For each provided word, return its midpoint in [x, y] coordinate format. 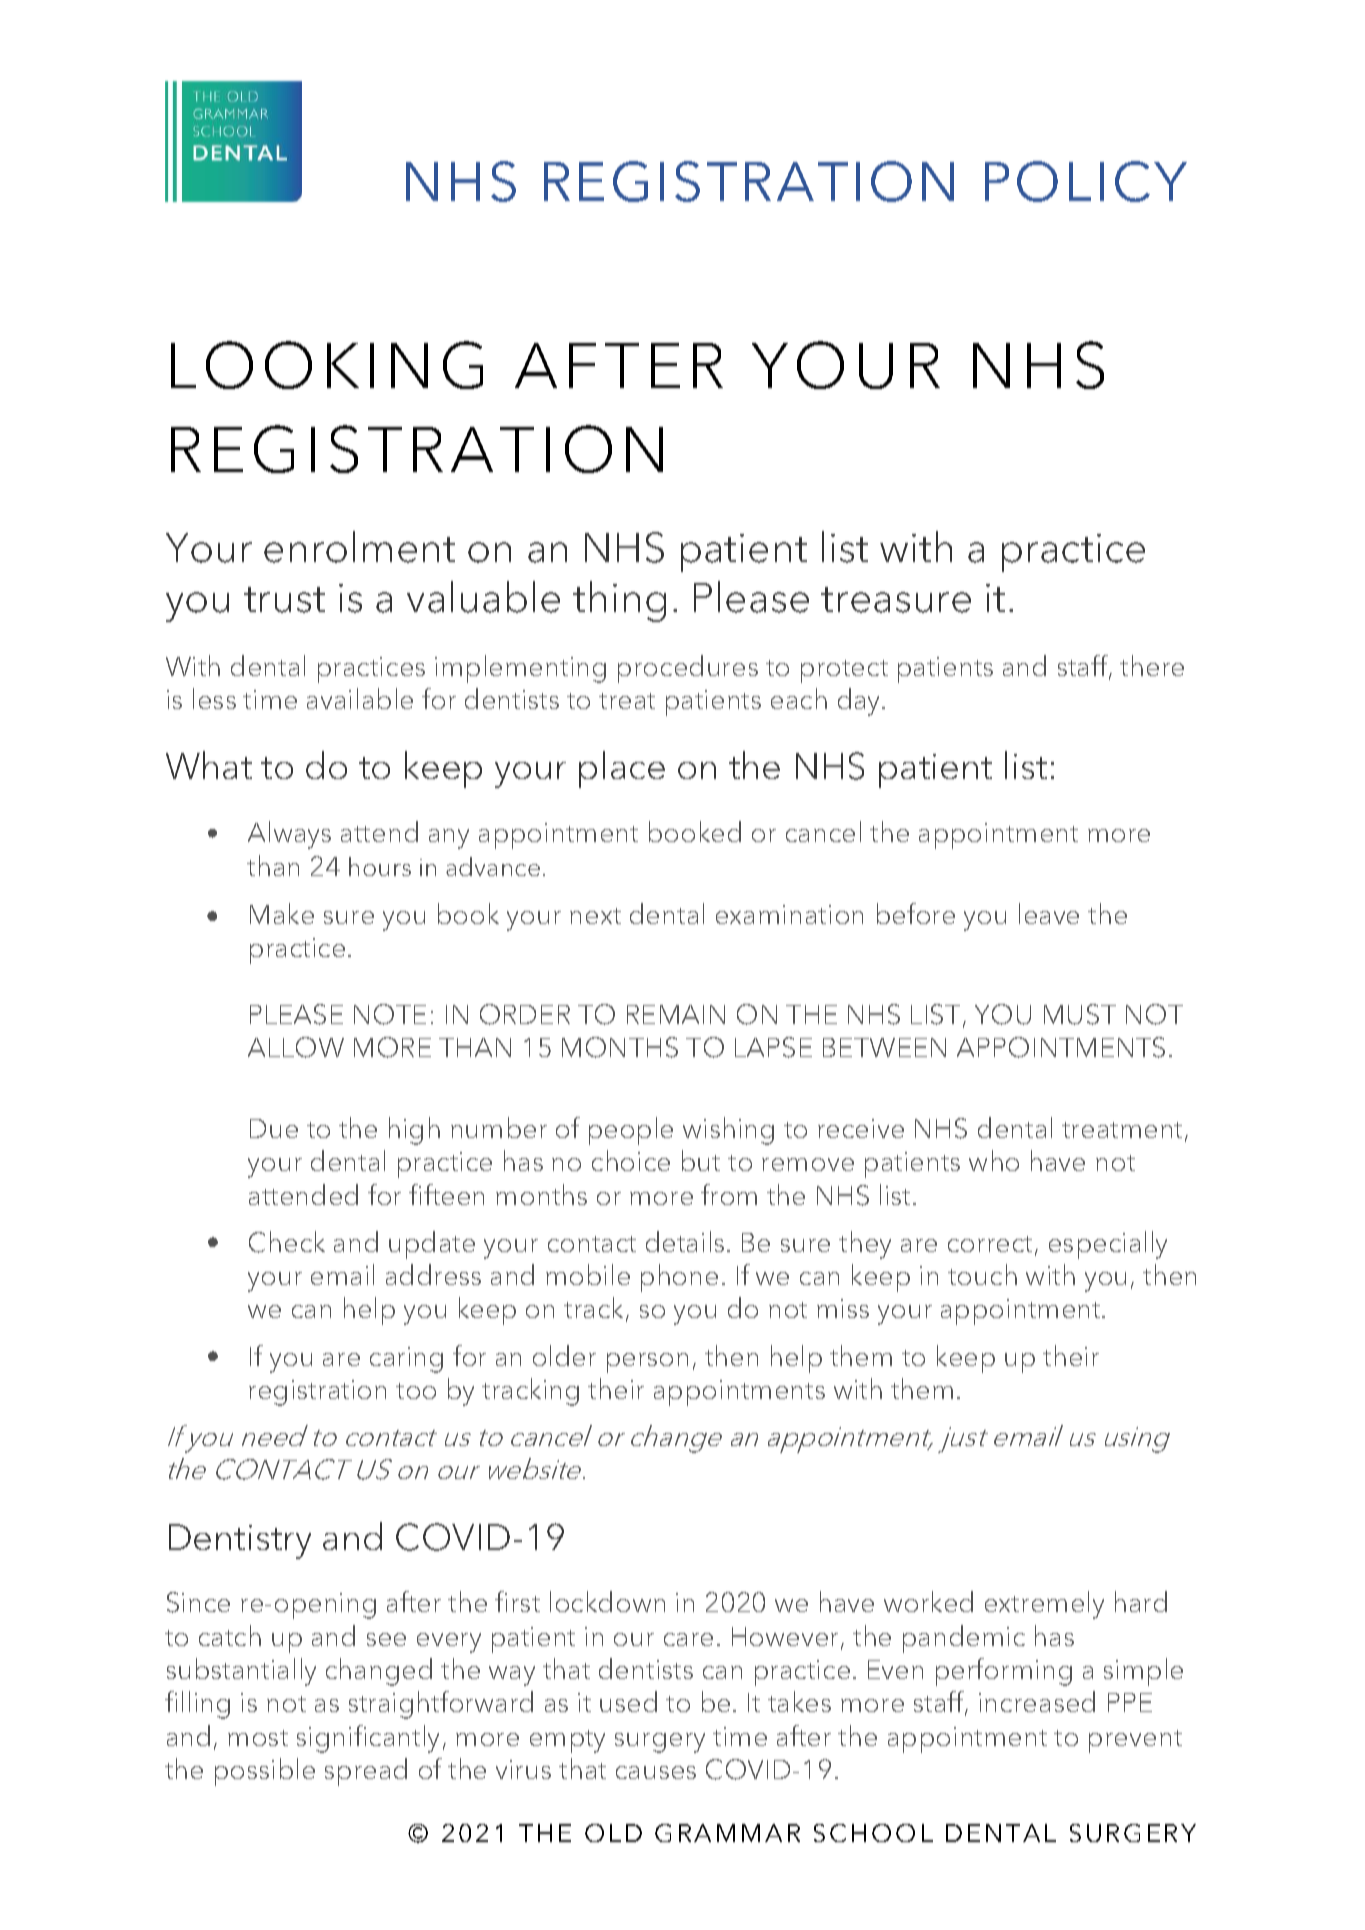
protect [844, 671]
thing [619, 601]
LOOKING [327, 365]
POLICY [1086, 181]
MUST [1080, 1014]
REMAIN [676, 1014]
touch [982, 1274]
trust [284, 600]
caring [406, 1360]
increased [1037, 1701]
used [628, 1701]
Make [282, 913]
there [1152, 665]
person [647, 1363]
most [258, 1738]
